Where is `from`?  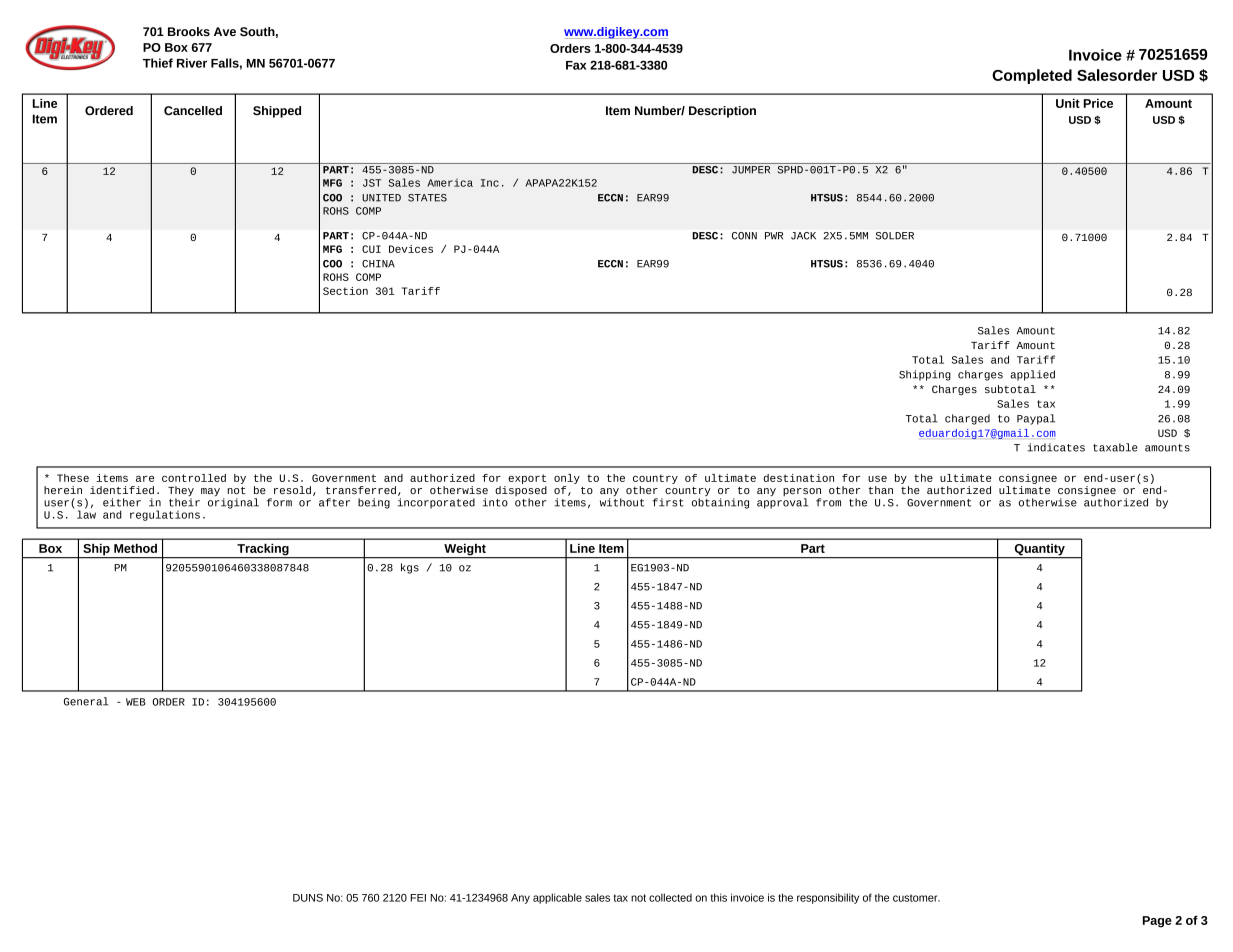 from is located at coordinates (828, 502).
